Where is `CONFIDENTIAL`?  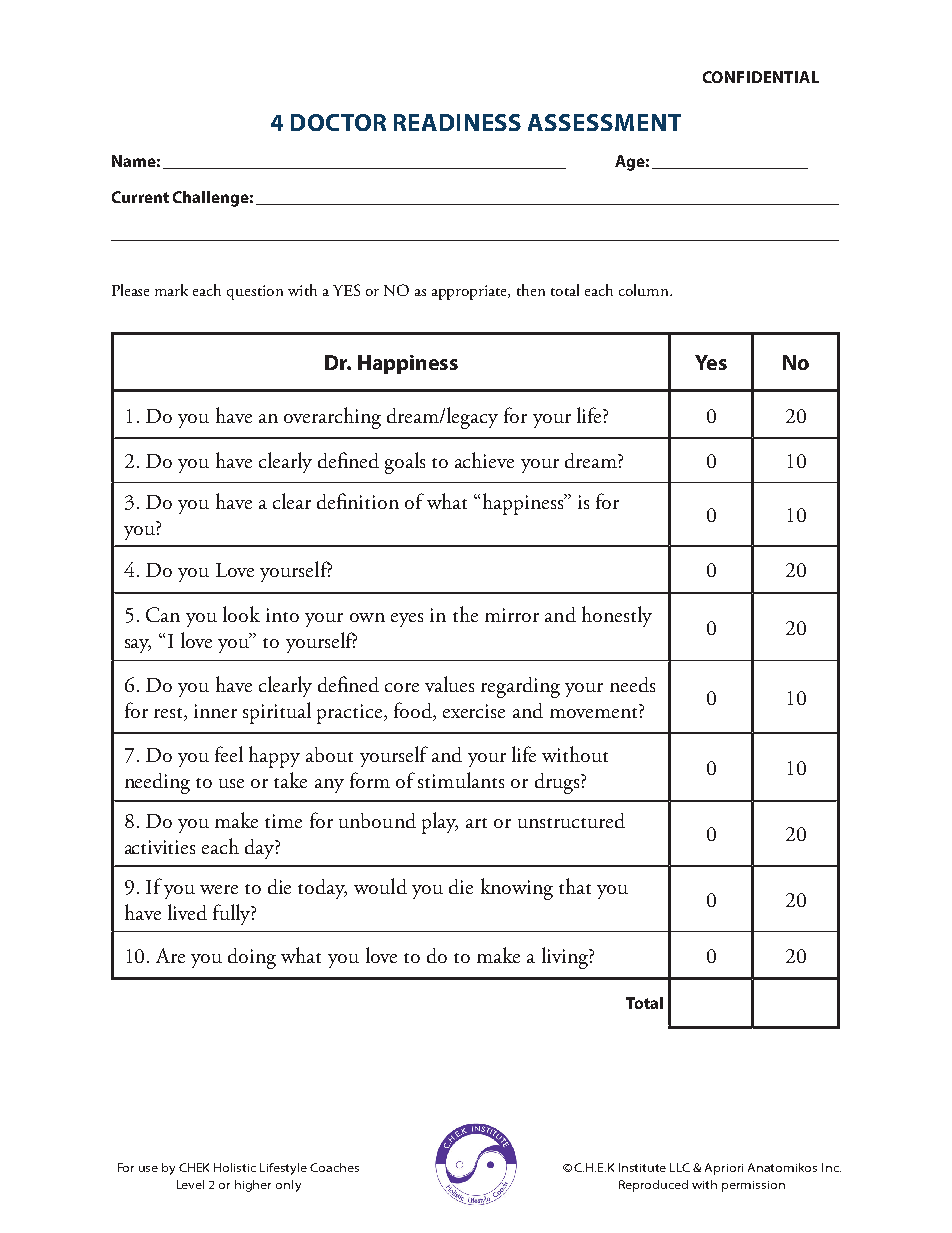 CONFIDENTIAL is located at coordinates (761, 77).
